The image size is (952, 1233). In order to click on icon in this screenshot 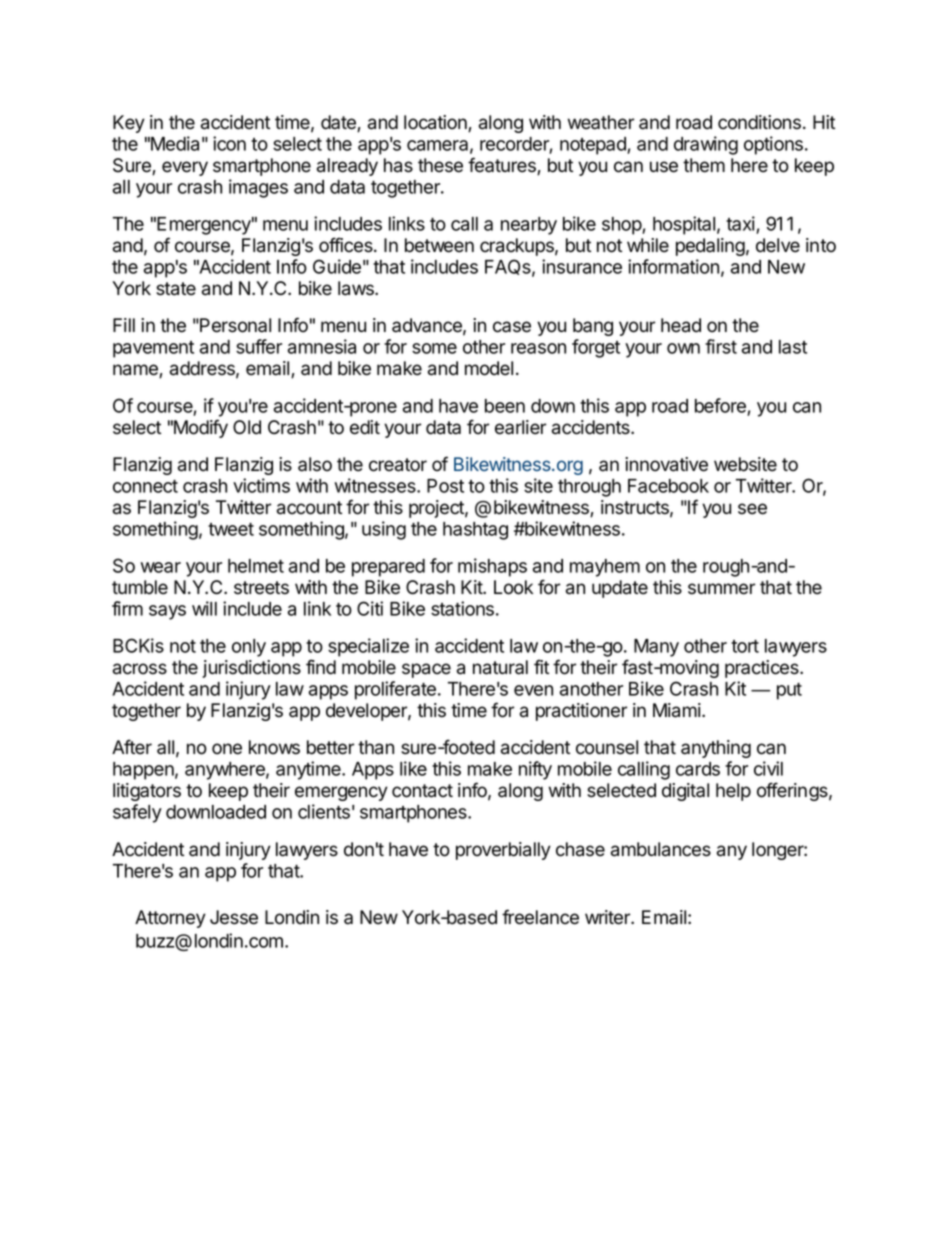, I will do `click(229, 143)`.
